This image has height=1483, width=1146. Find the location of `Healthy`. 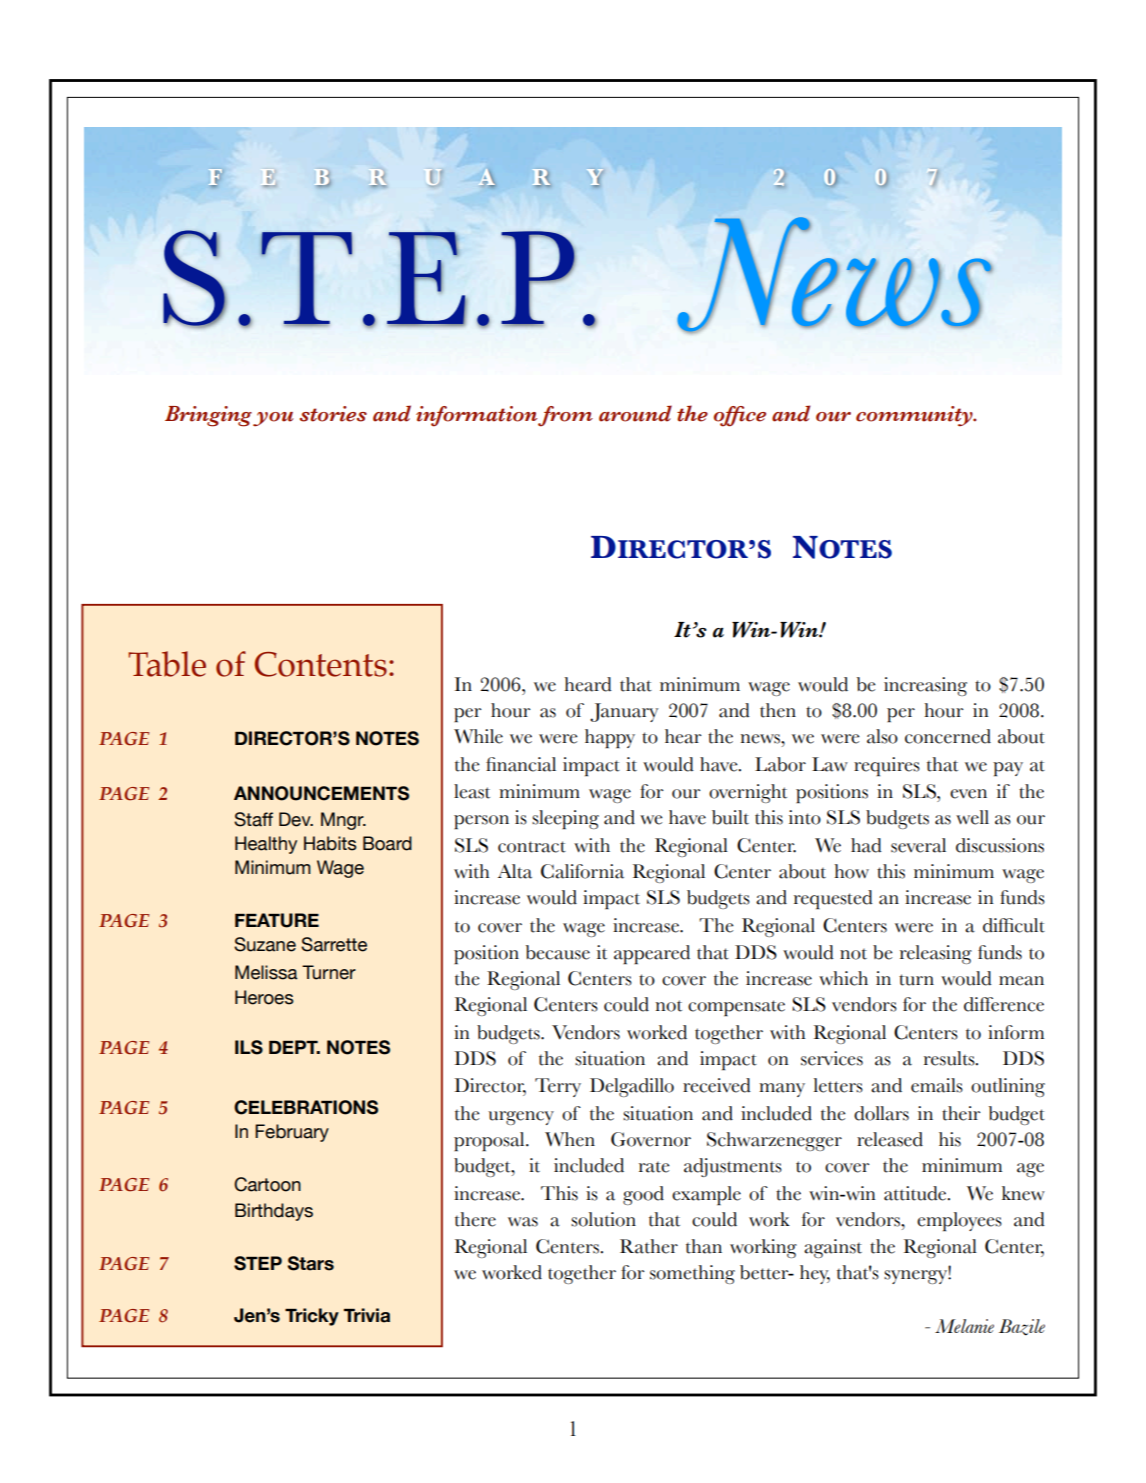

Healthy is located at coordinates (266, 845).
